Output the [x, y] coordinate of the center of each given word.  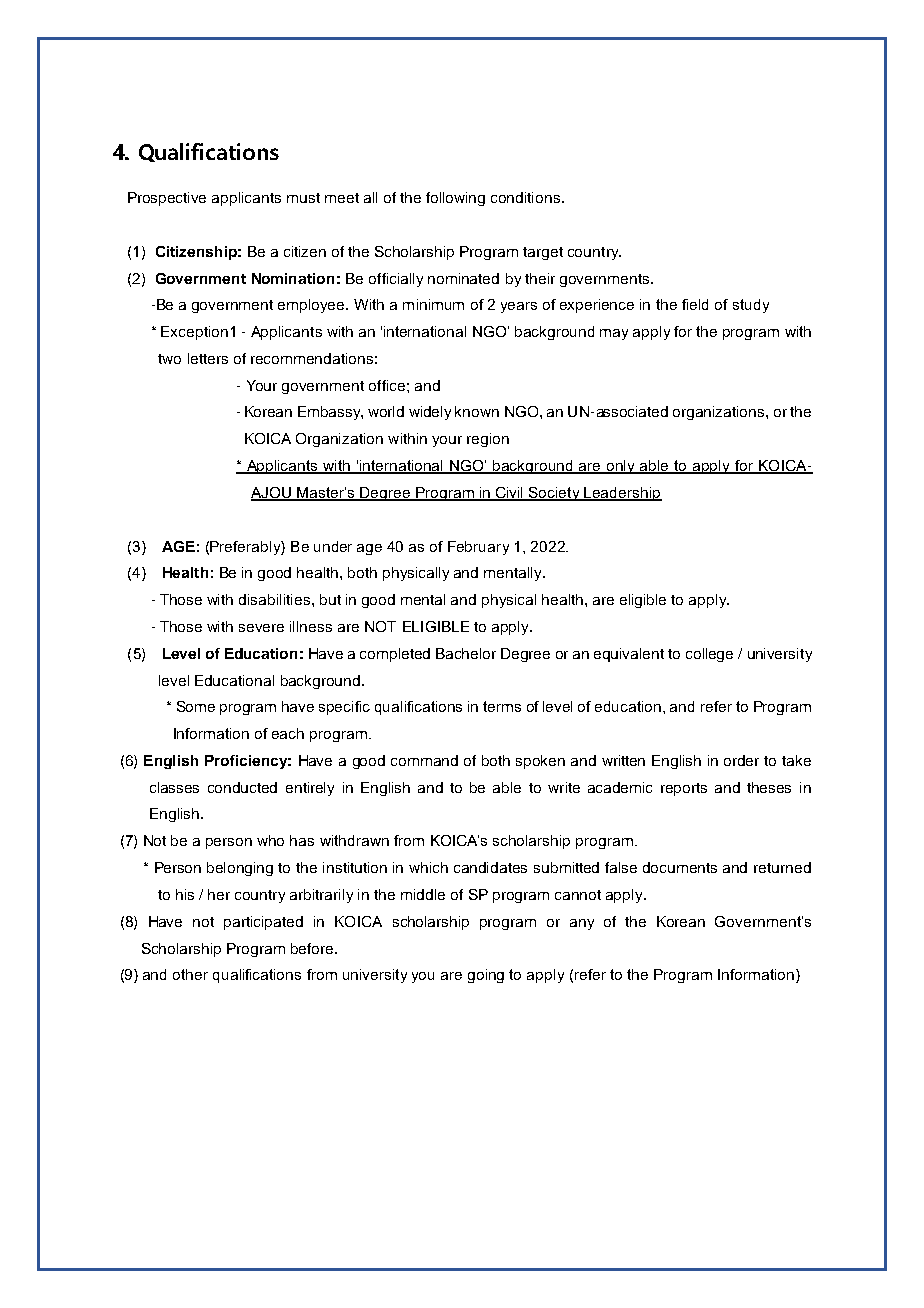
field [695, 304]
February [478, 548]
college [709, 655]
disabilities [276, 599]
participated [263, 923]
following [455, 199]
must [303, 198]
